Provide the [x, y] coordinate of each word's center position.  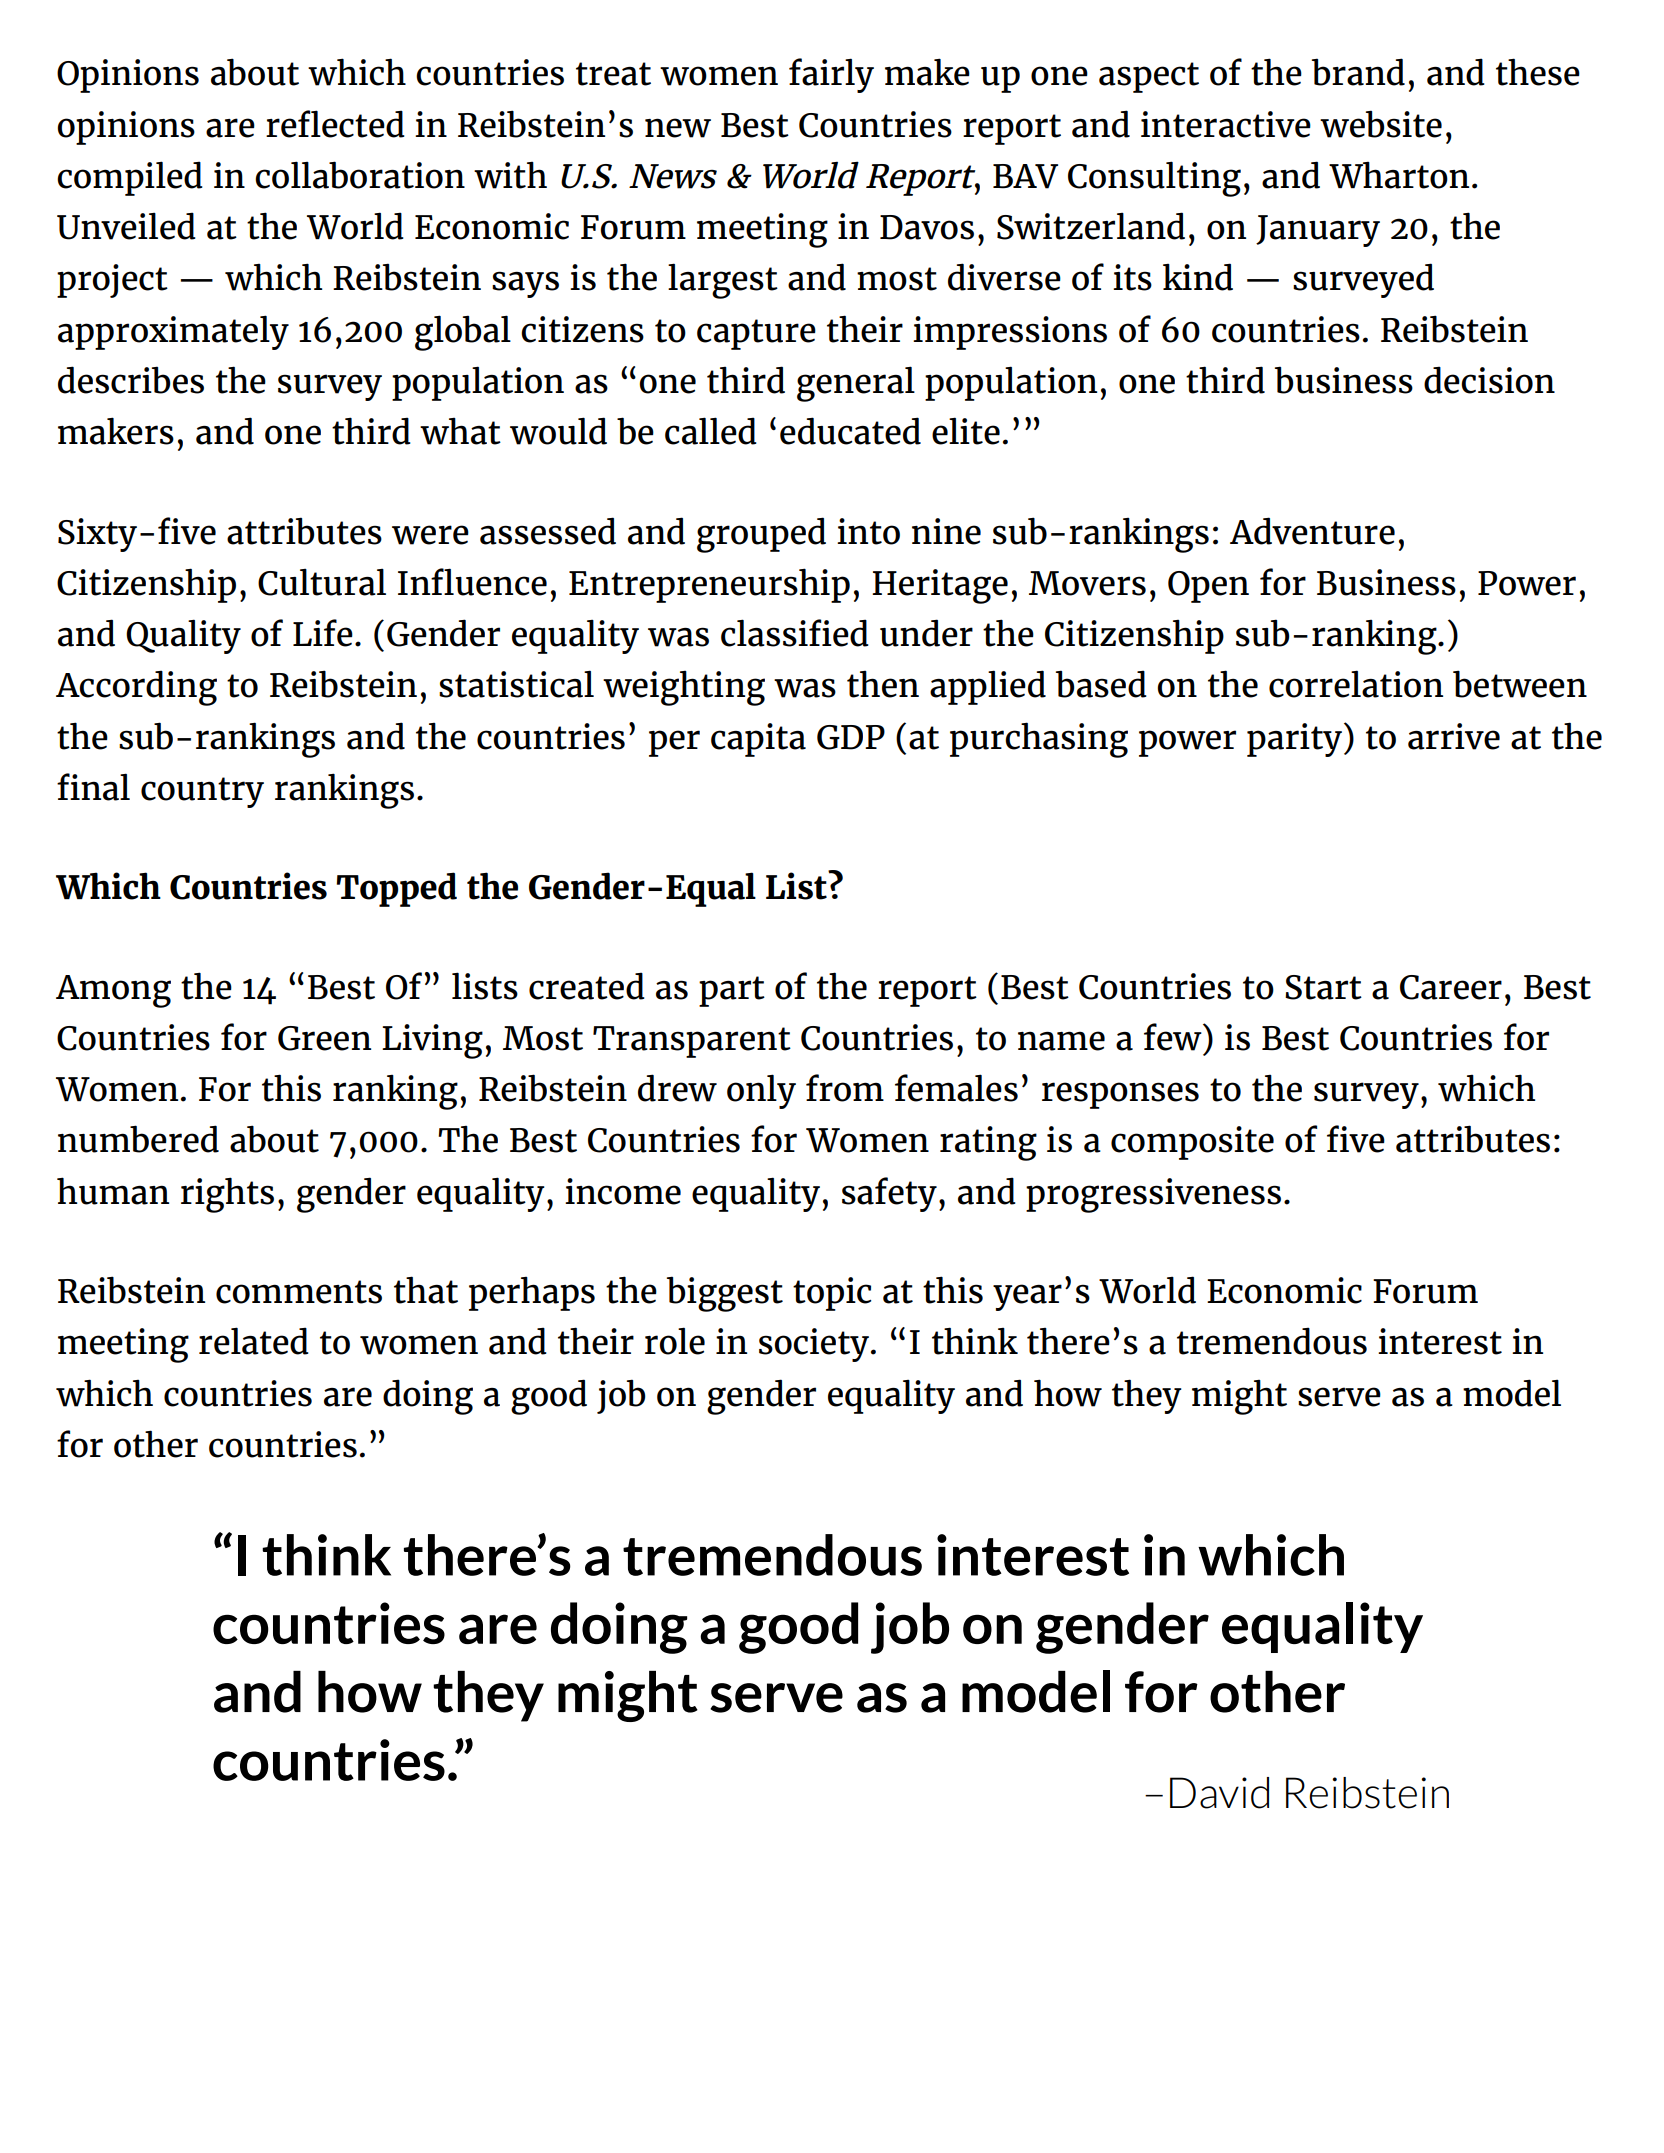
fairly [831, 75]
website [1381, 124]
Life [323, 633]
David [1219, 1793]
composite [1192, 1143]
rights [227, 1195]
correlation [1356, 684]
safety [889, 1194]
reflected [335, 124]
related [254, 1341]
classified [795, 633]
